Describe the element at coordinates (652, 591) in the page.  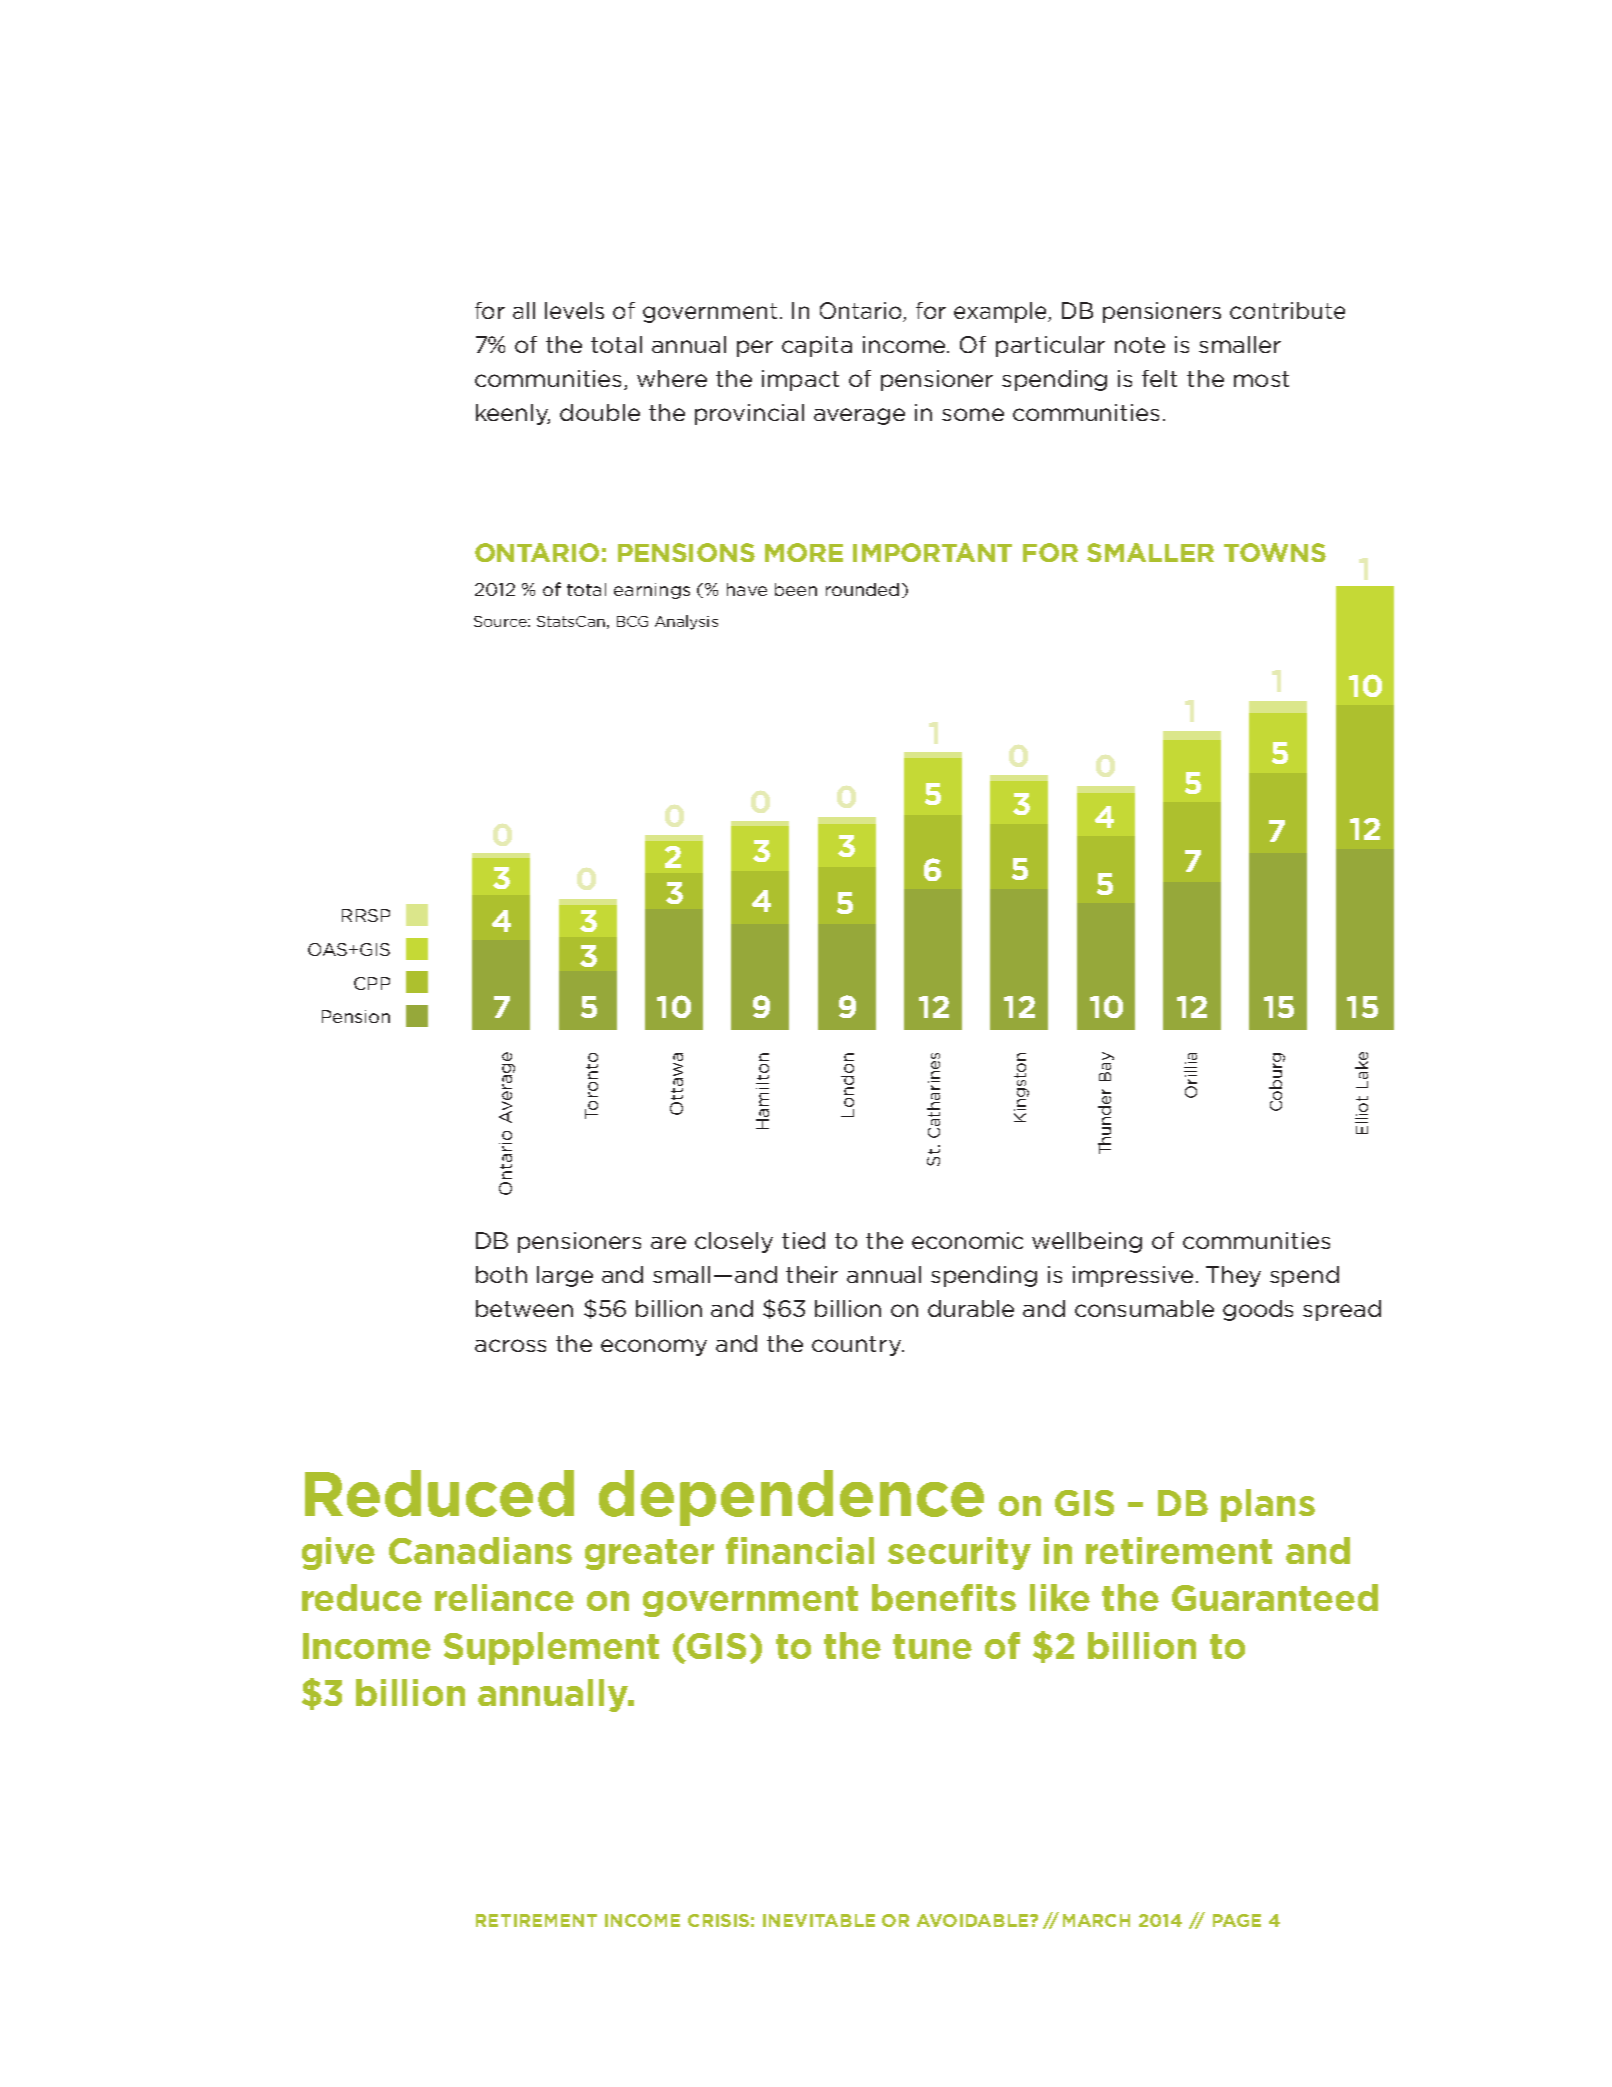
I see `earnings` at that location.
